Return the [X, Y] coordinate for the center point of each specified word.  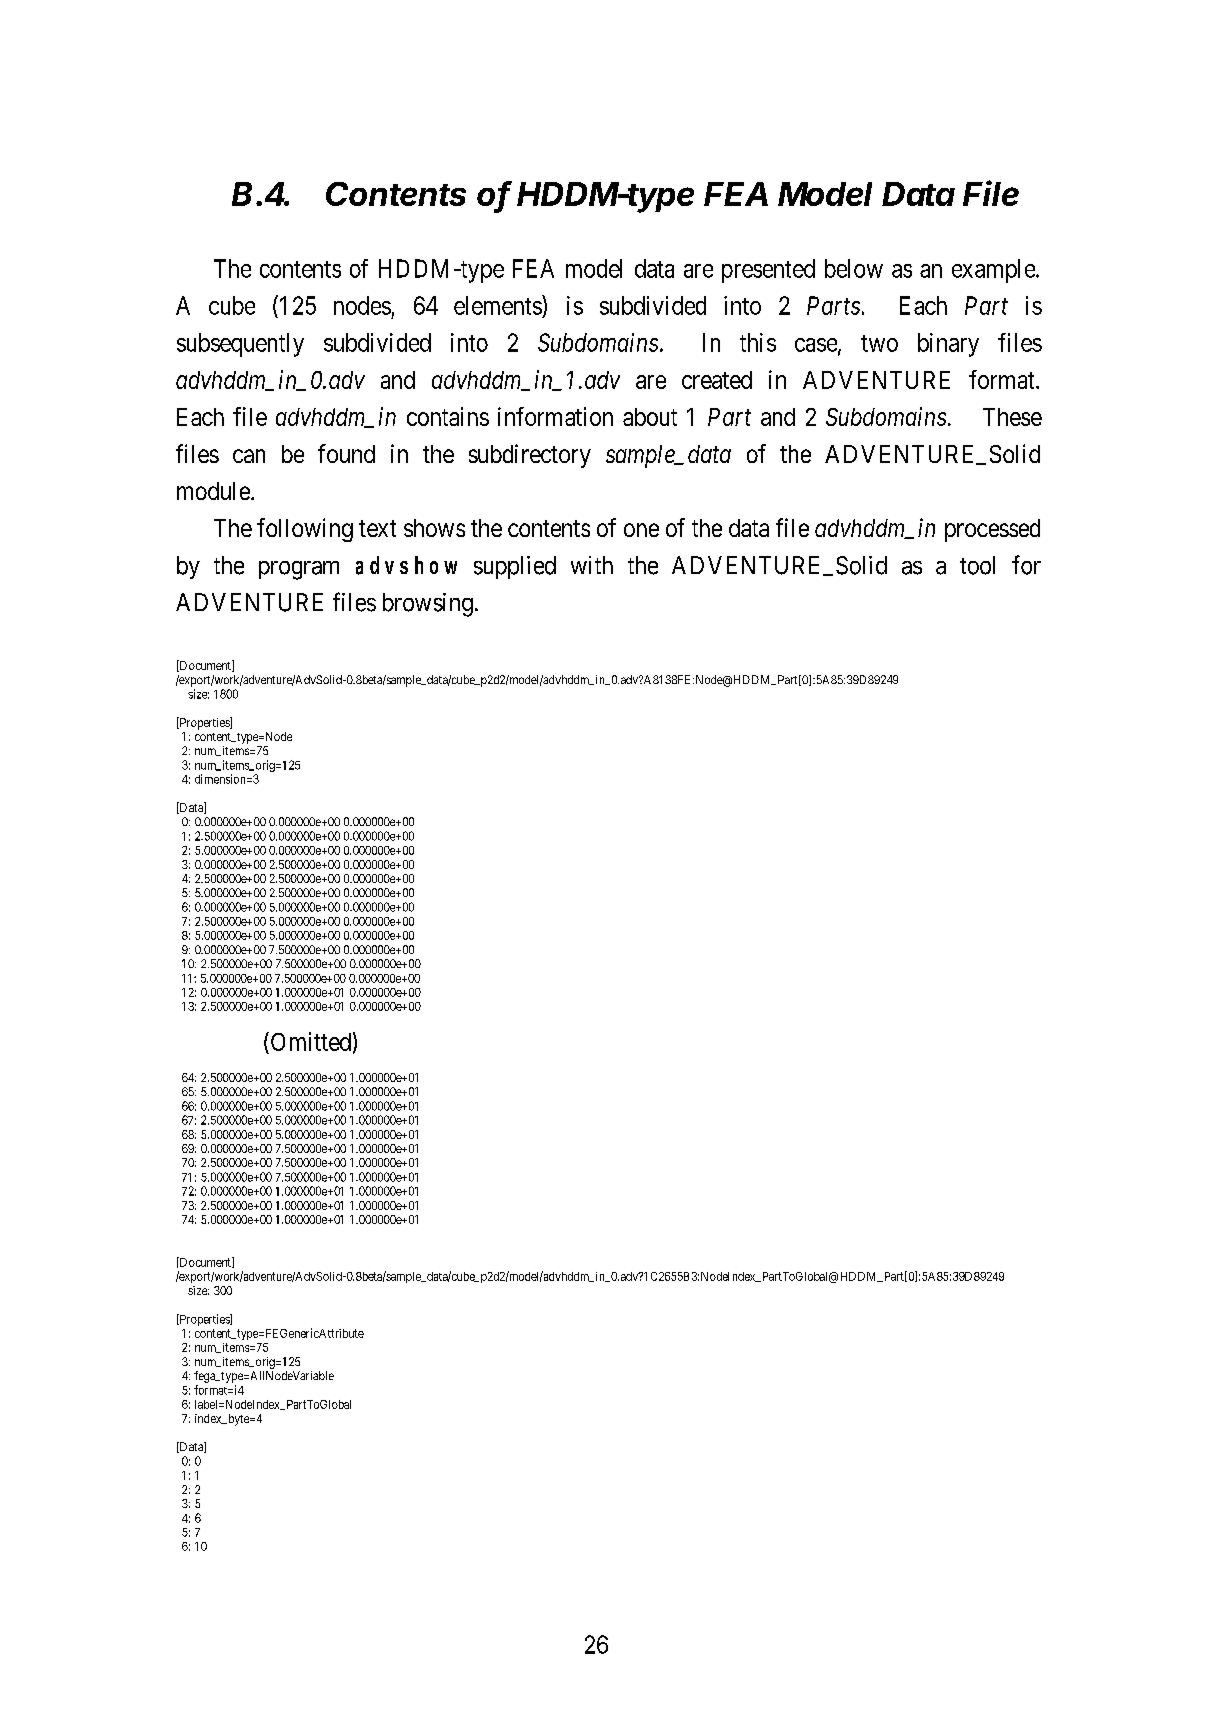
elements [498, 305]
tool [977, 565]
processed [992, 530]
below [854, 268]
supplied [515, 567]
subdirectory [530, 456]
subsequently [240, 345]
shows [434, 528]
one [641, 530]
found [346, 453]
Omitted [309, 1041]
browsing [428, 605]
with [592, 565]
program [299, 570]
